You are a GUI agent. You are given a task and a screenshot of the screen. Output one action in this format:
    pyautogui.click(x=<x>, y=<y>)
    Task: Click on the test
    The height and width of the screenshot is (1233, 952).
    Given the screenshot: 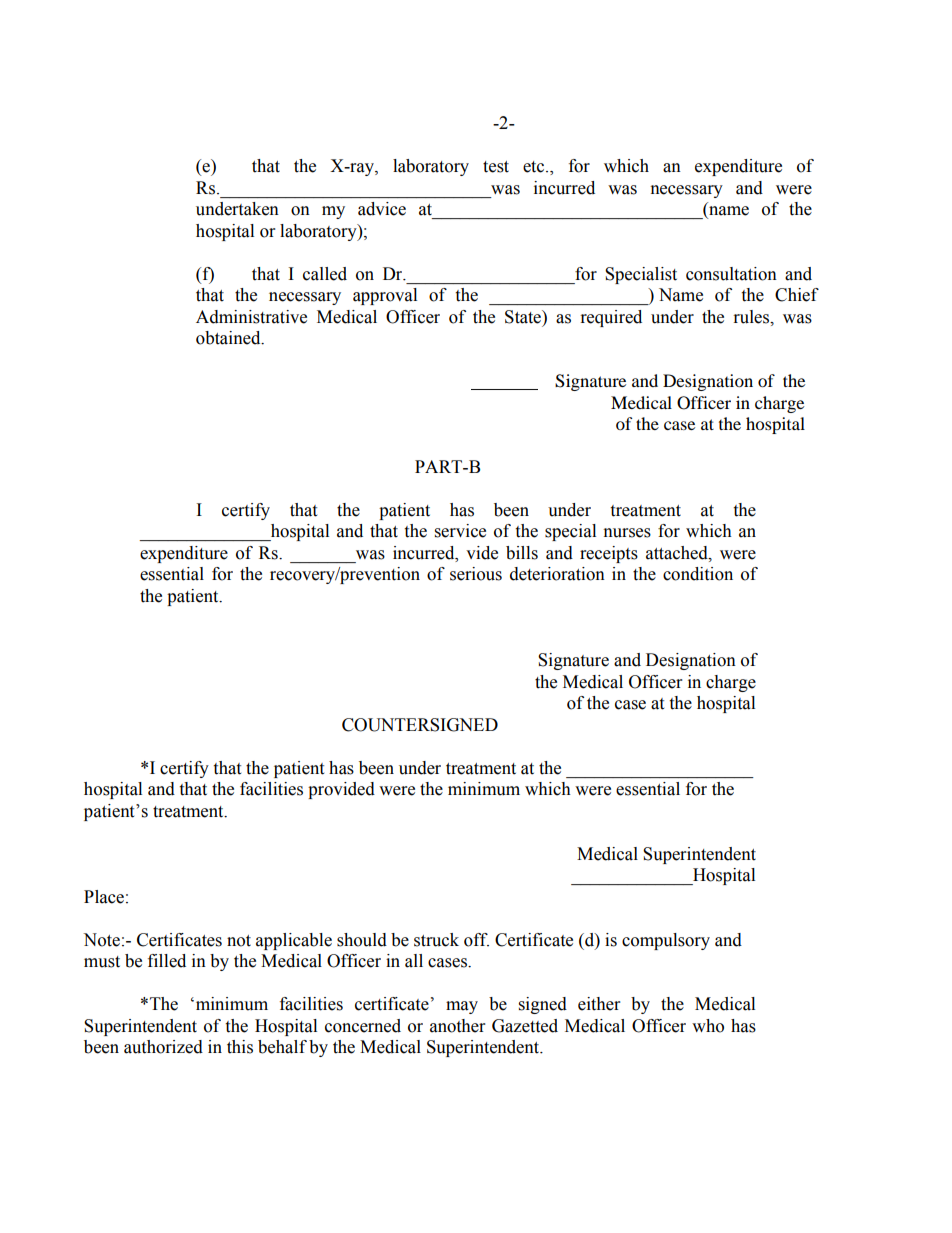 What is the action you would take?
    pyautogui.click(x=496, y=167)
